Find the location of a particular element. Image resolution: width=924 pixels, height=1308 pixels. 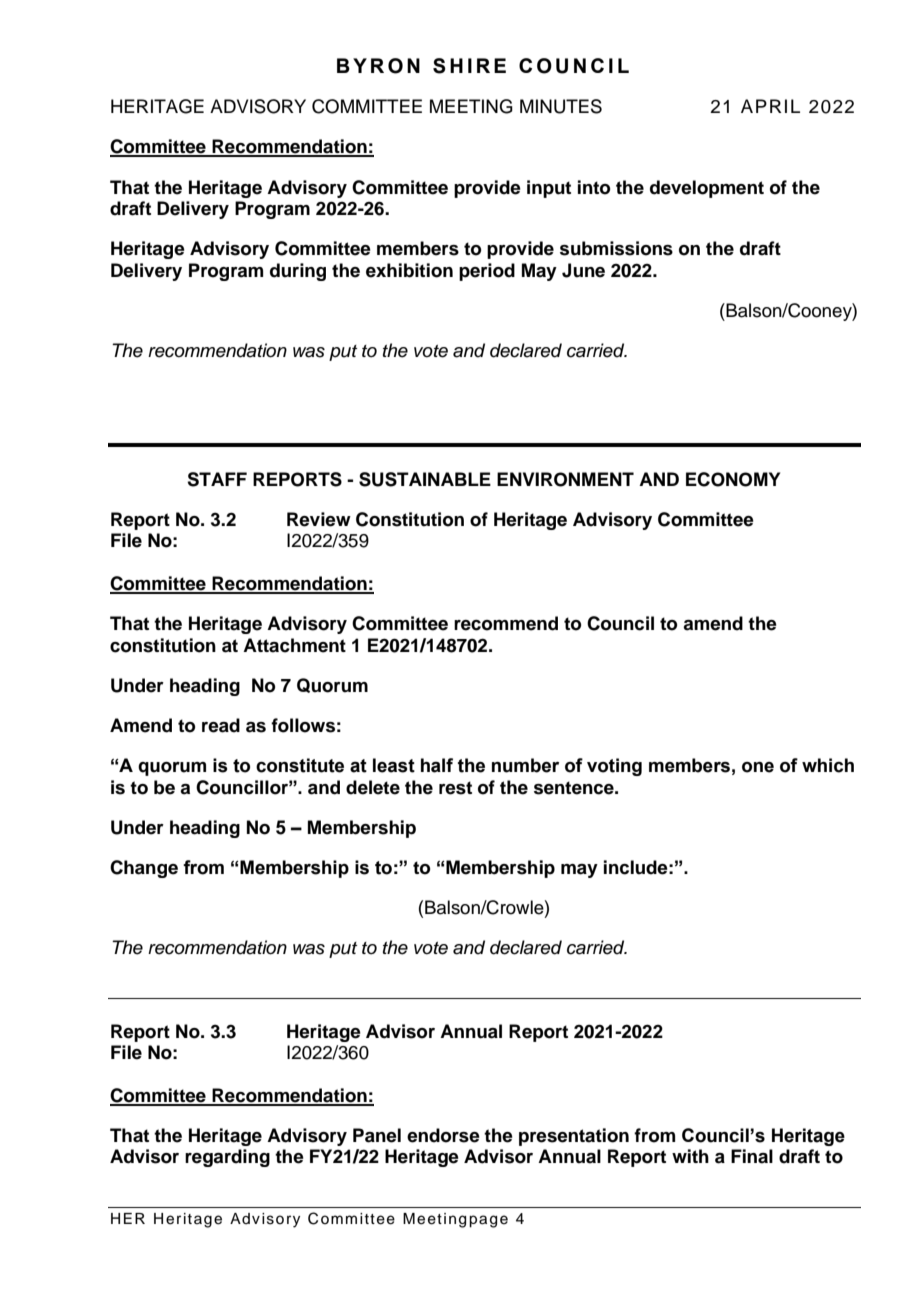

ECONOMY is located at coordinates (733, 479).
